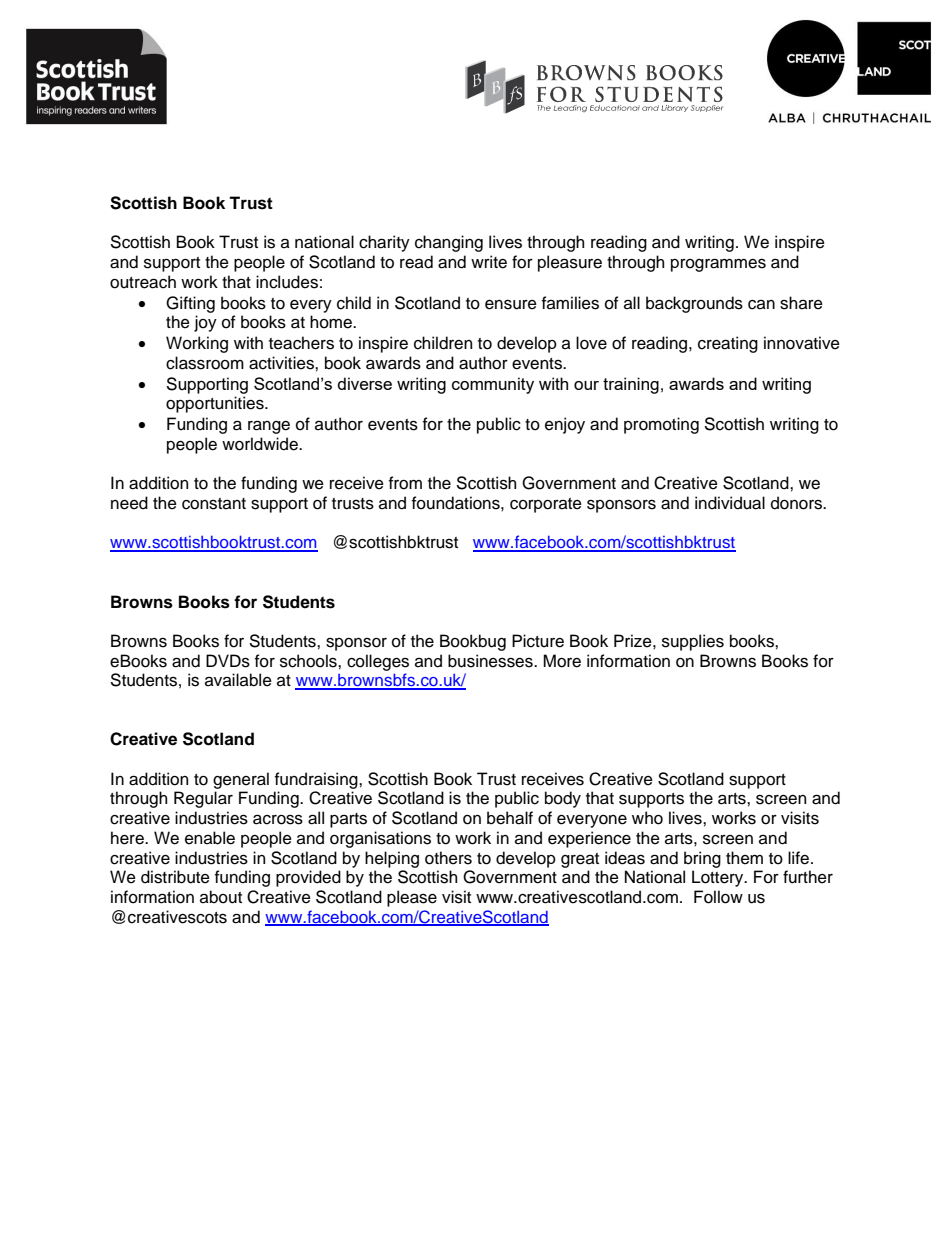  I want to click on outreach, so click(143, 282).
